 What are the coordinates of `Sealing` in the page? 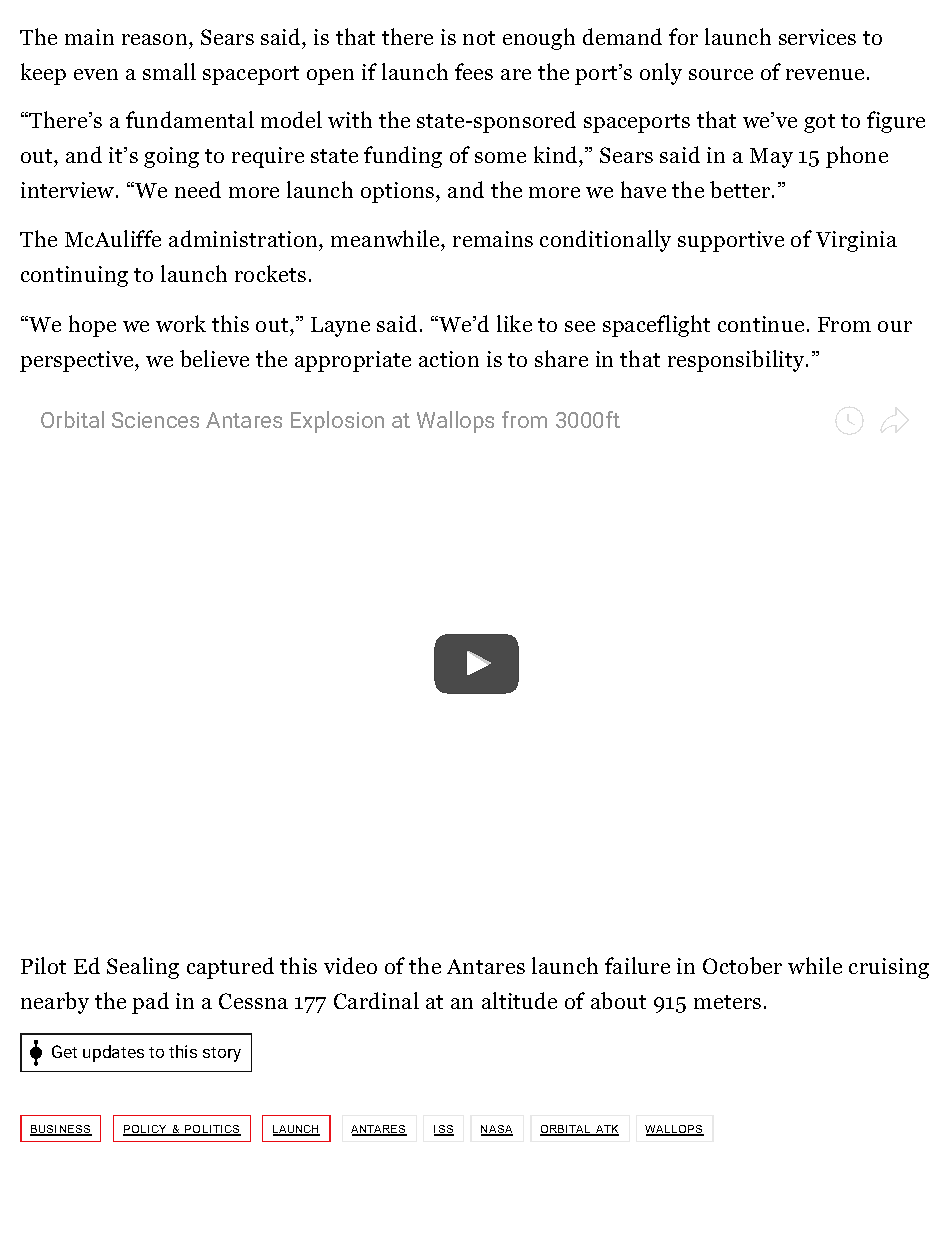 It's located at (143, 968).
